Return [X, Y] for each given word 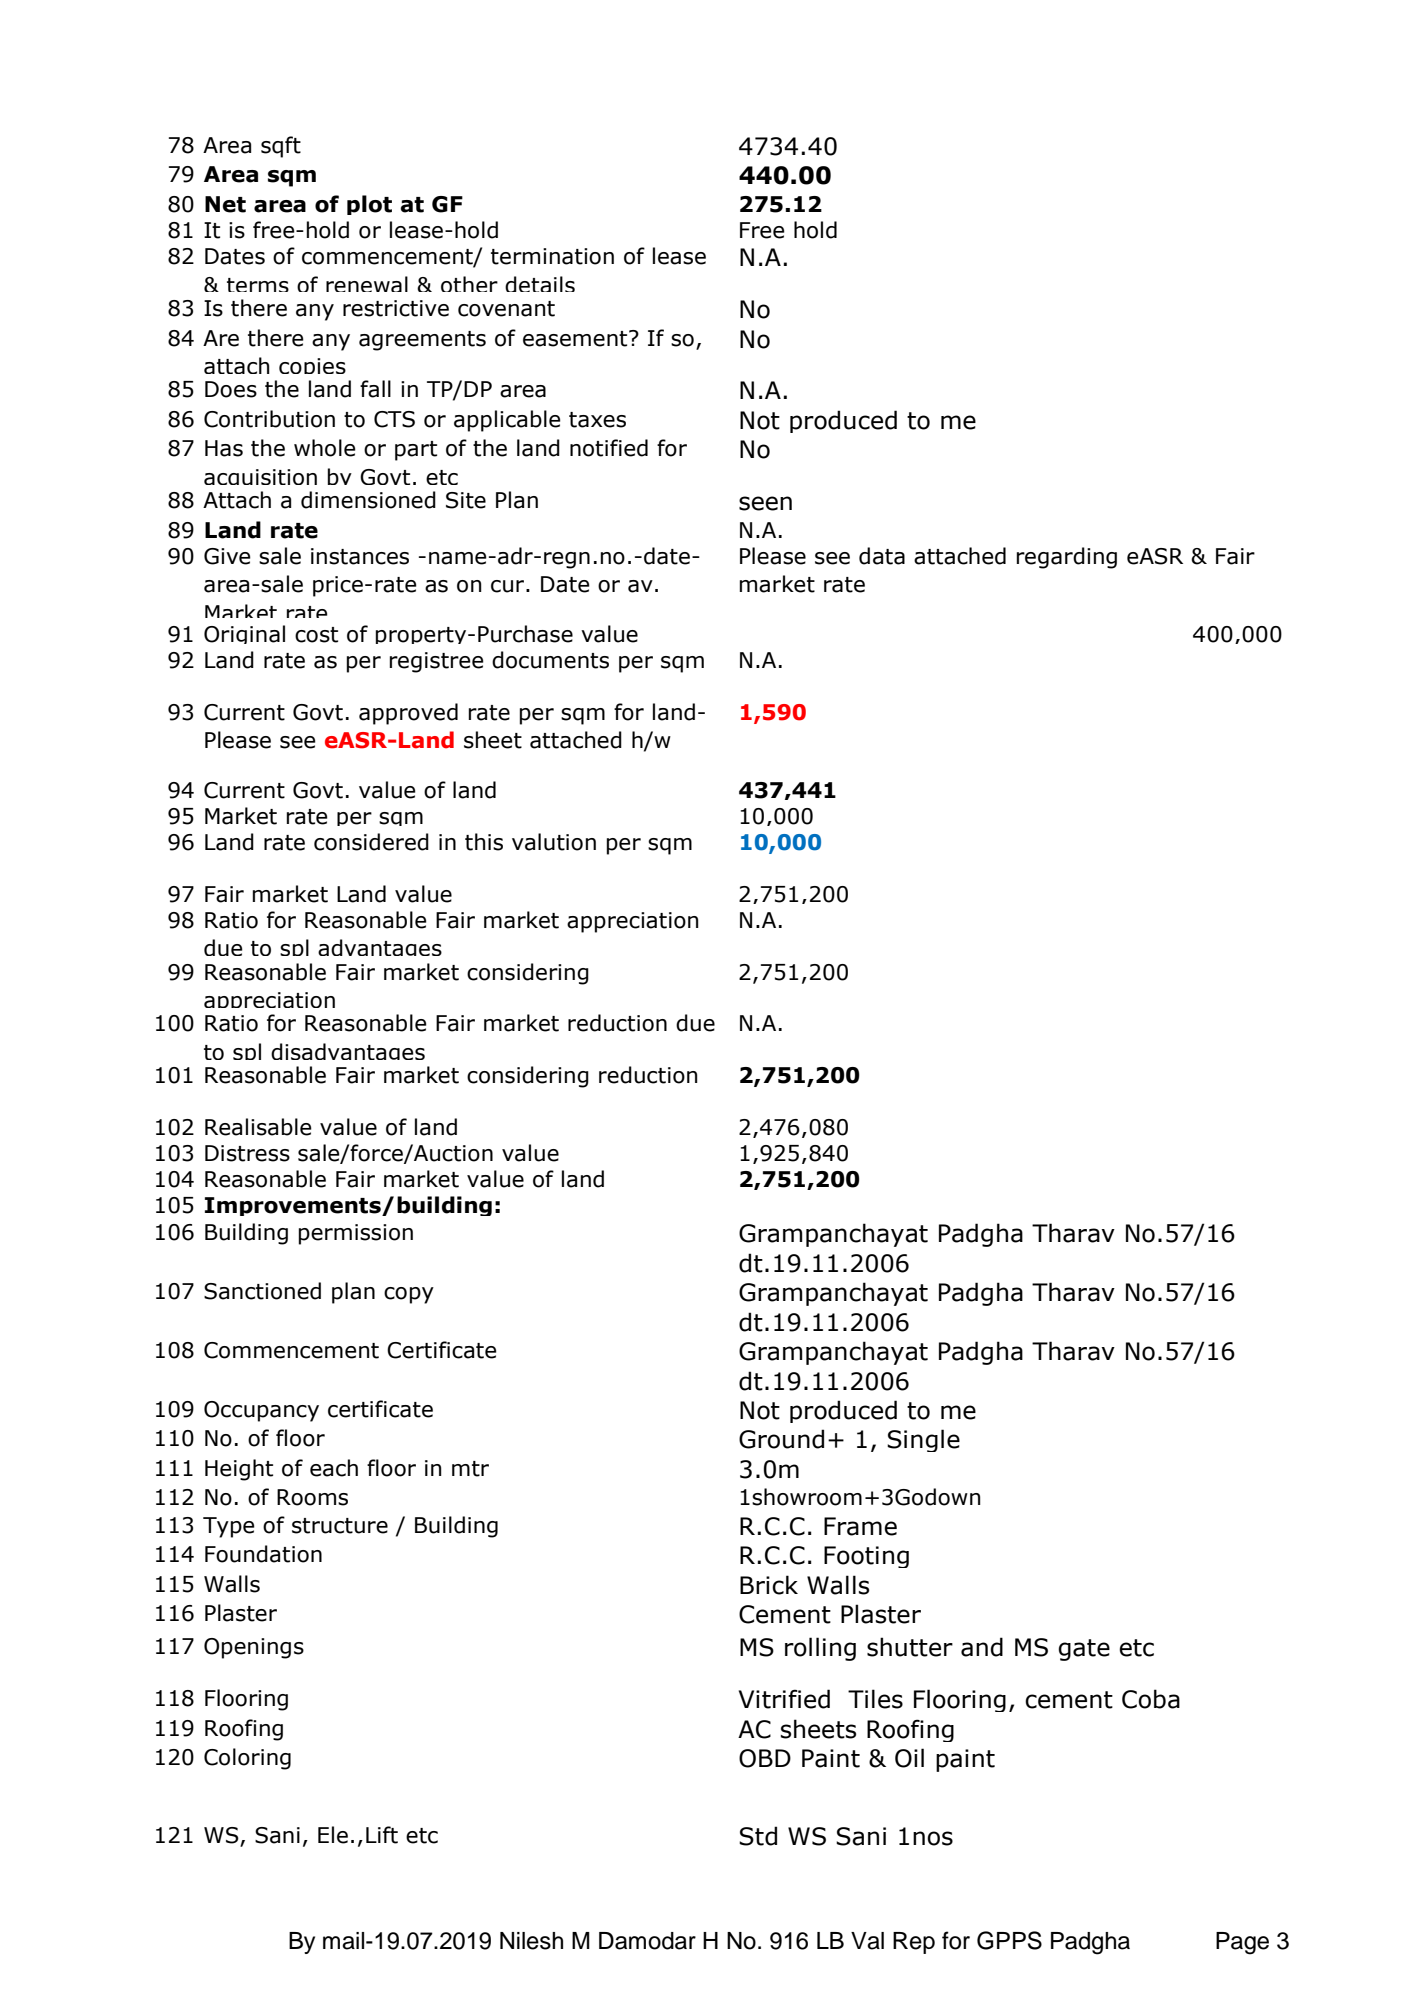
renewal [367, 284]
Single [923, 1440]
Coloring [247, 1759]
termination [552, 256]
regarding [1067, 558]
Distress [247, 1153]
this [484, 842]
